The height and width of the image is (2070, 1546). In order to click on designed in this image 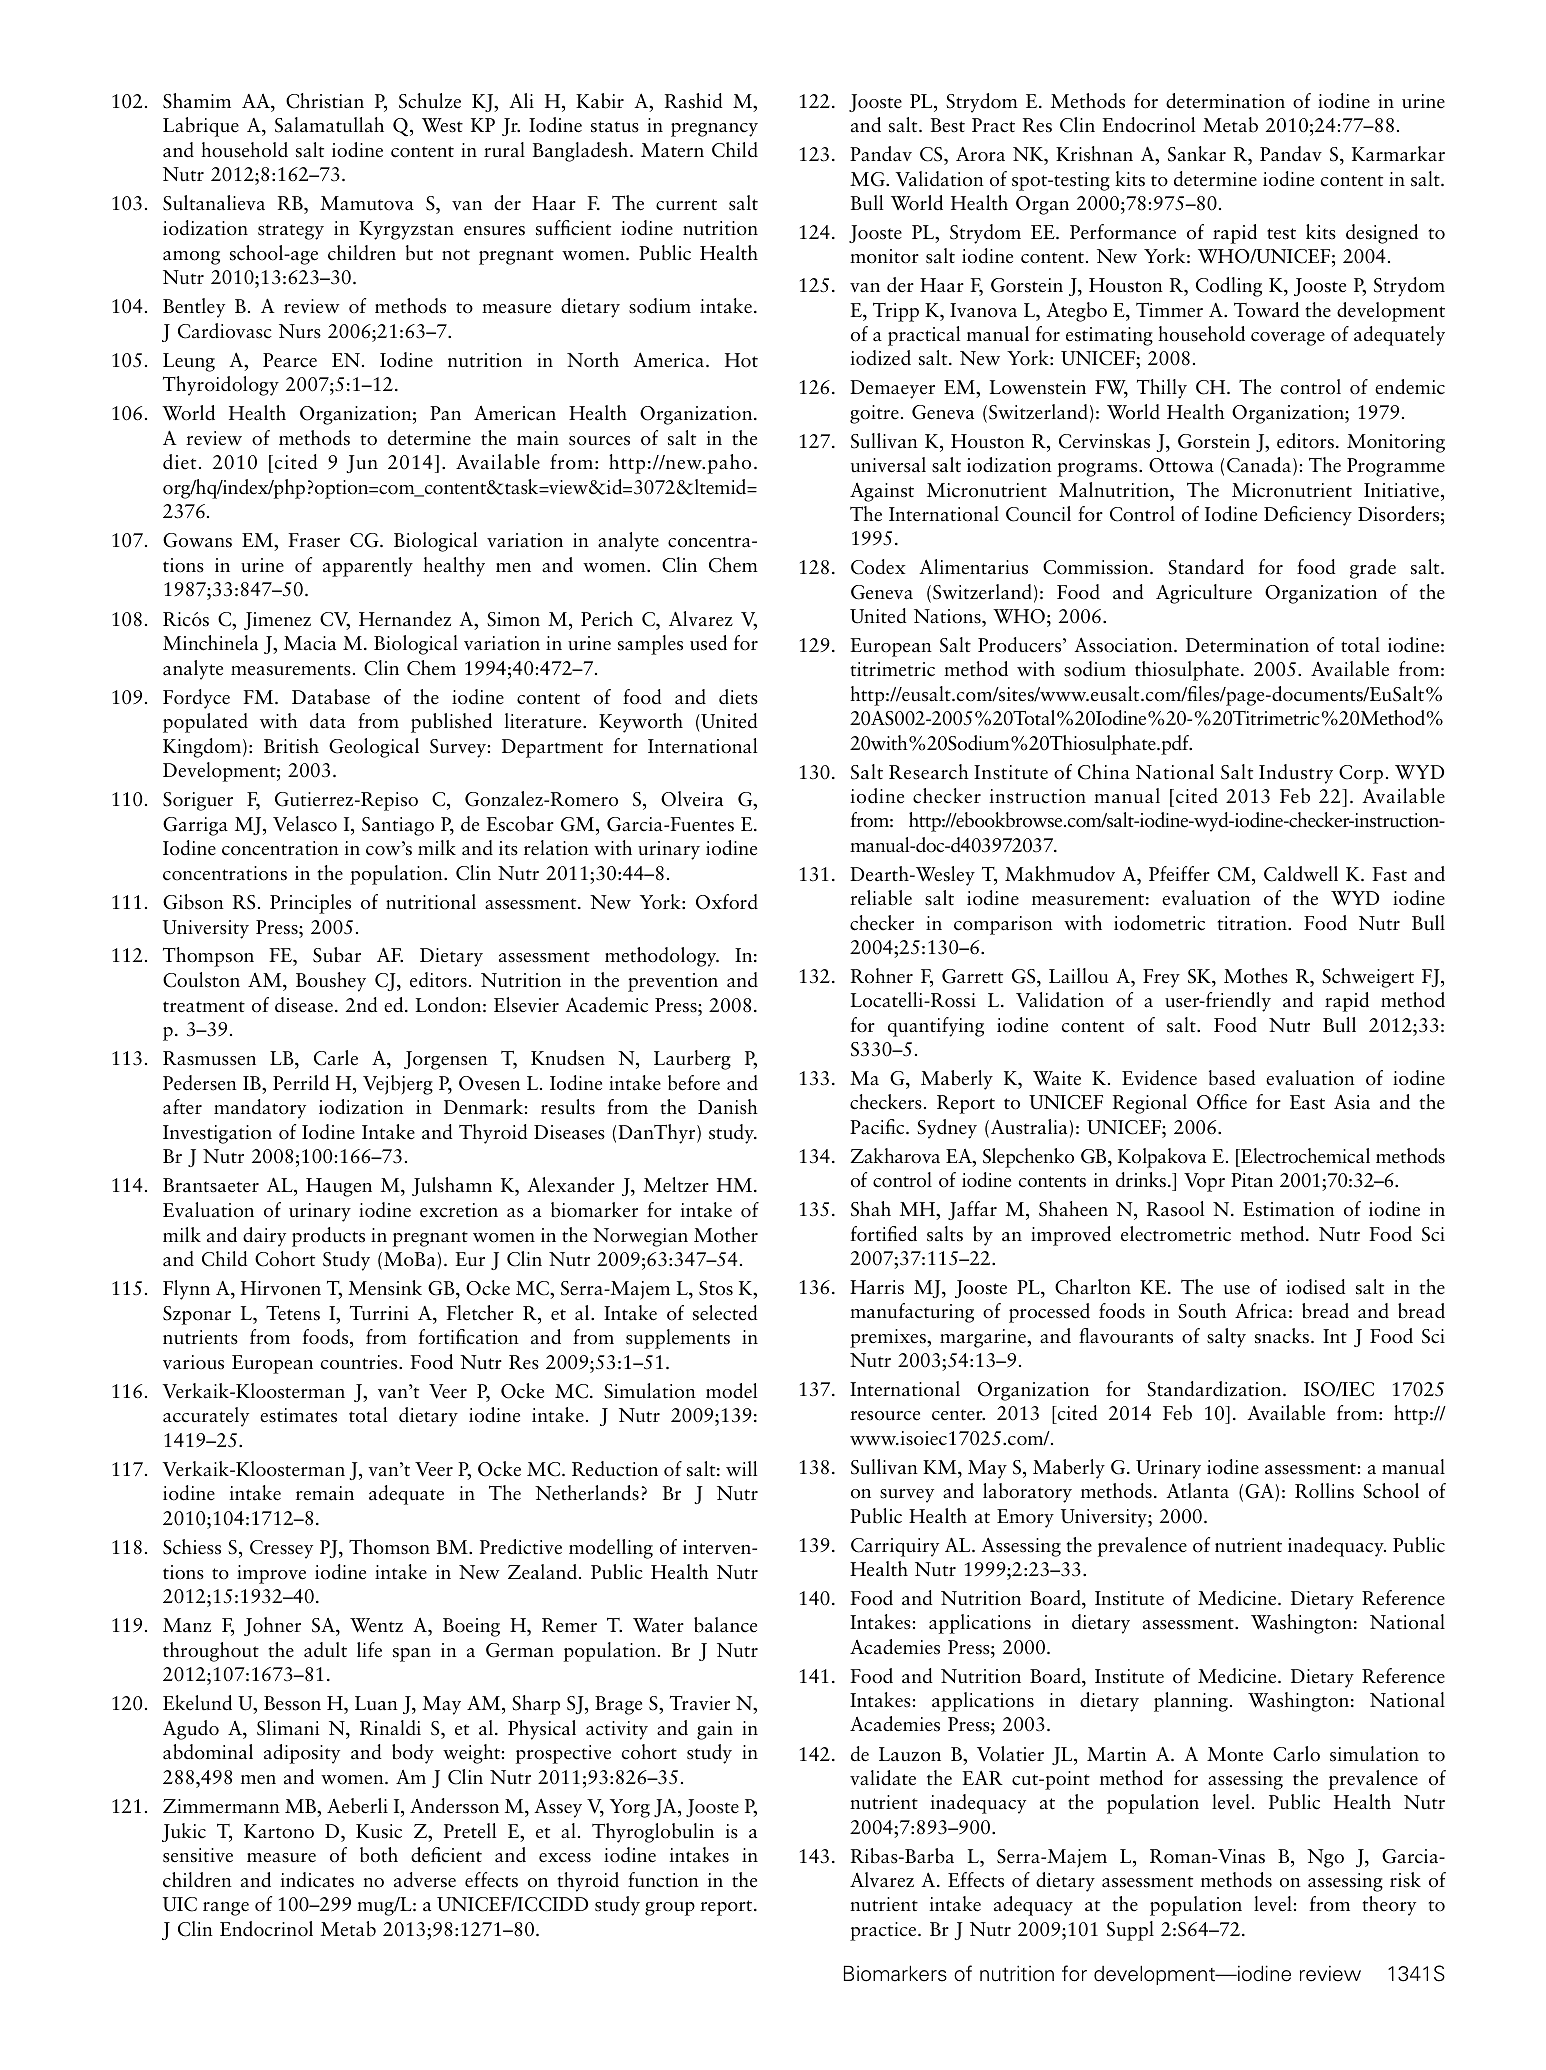, I will do `click(1382, 234)`.
